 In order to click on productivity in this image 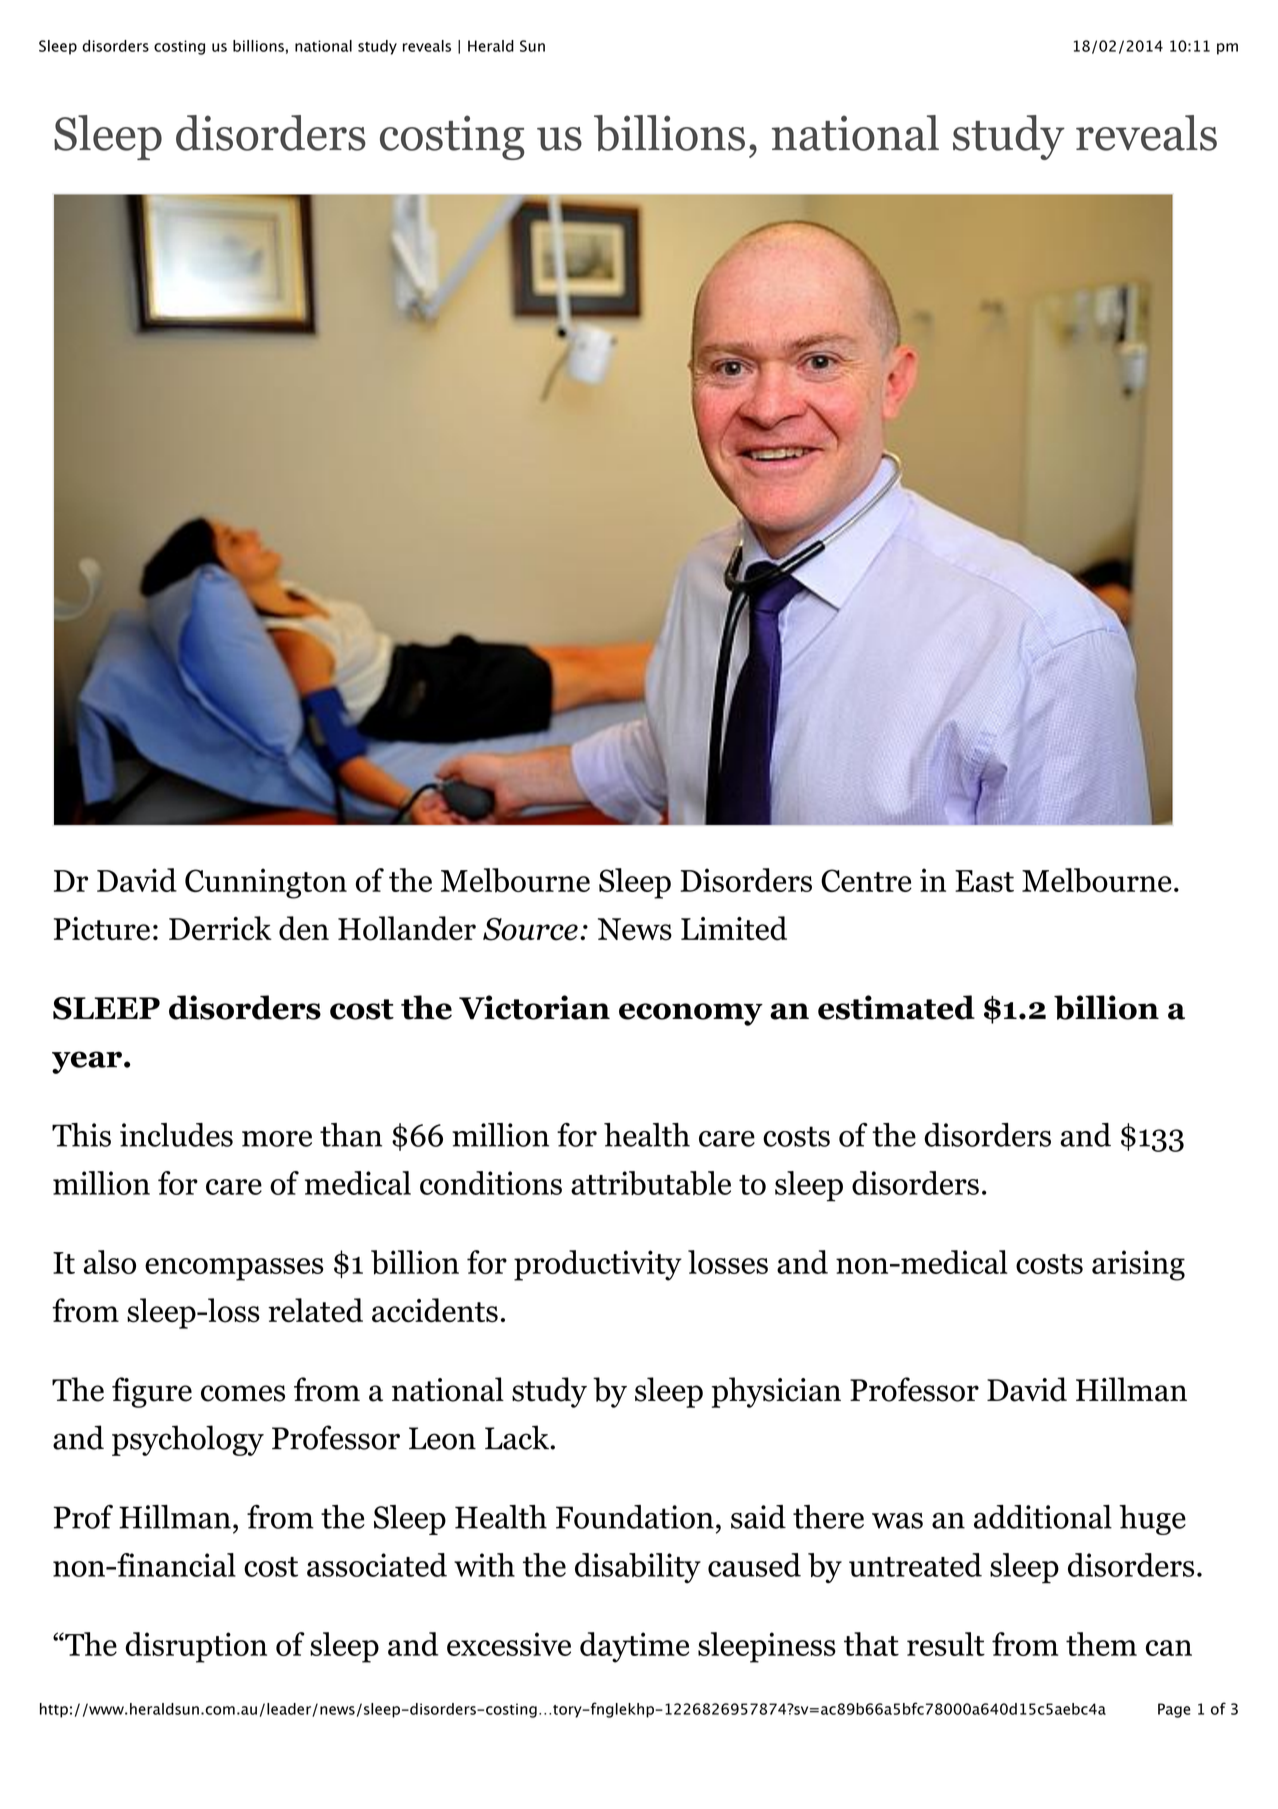, I will do `click(598, 1265)`.
